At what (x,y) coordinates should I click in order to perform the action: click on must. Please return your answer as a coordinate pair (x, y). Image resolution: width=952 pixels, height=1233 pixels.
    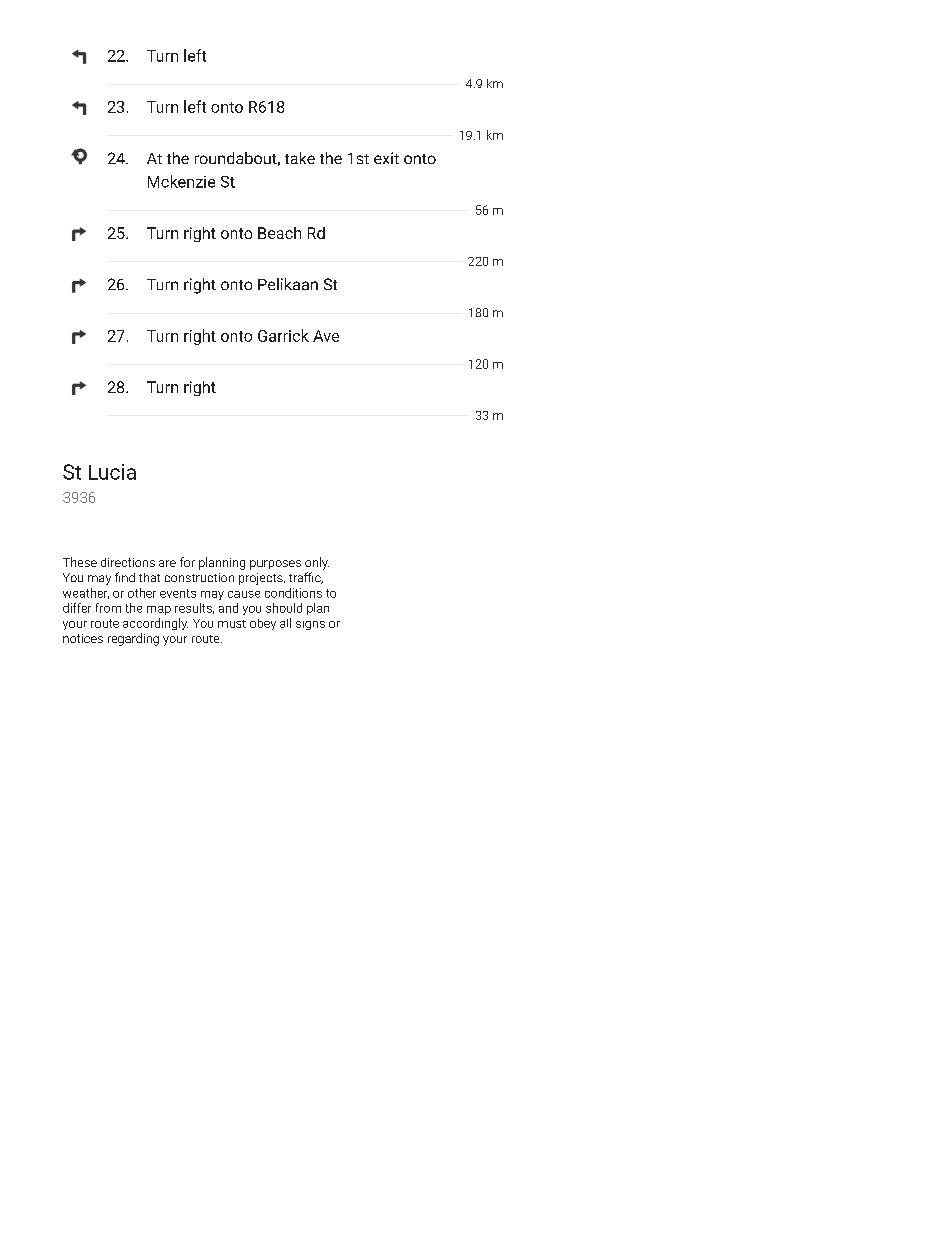
    Looking at the image, I should click on (232, 624).
